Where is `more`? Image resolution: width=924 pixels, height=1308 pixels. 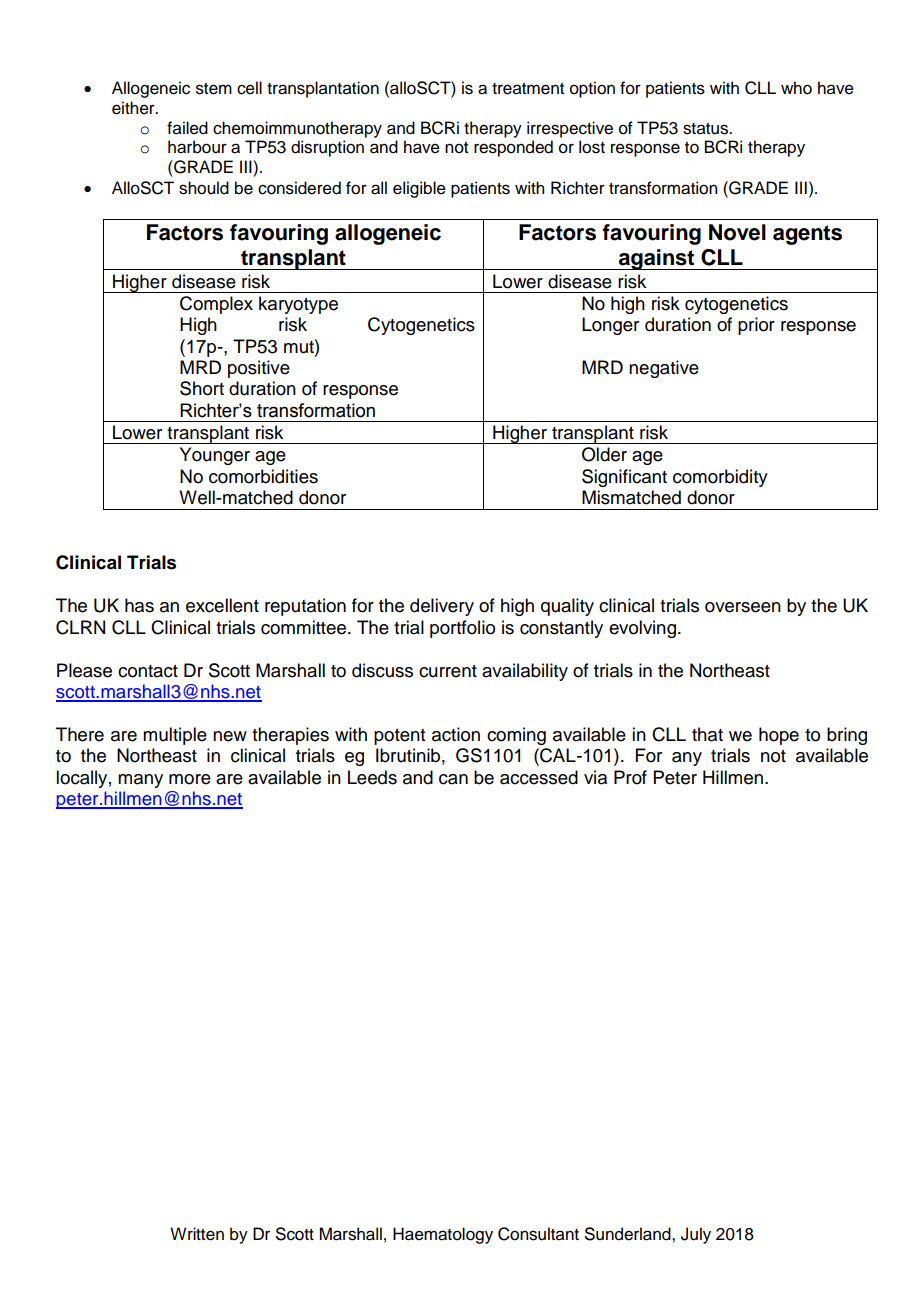
more is located at coordinates (190, 779).
